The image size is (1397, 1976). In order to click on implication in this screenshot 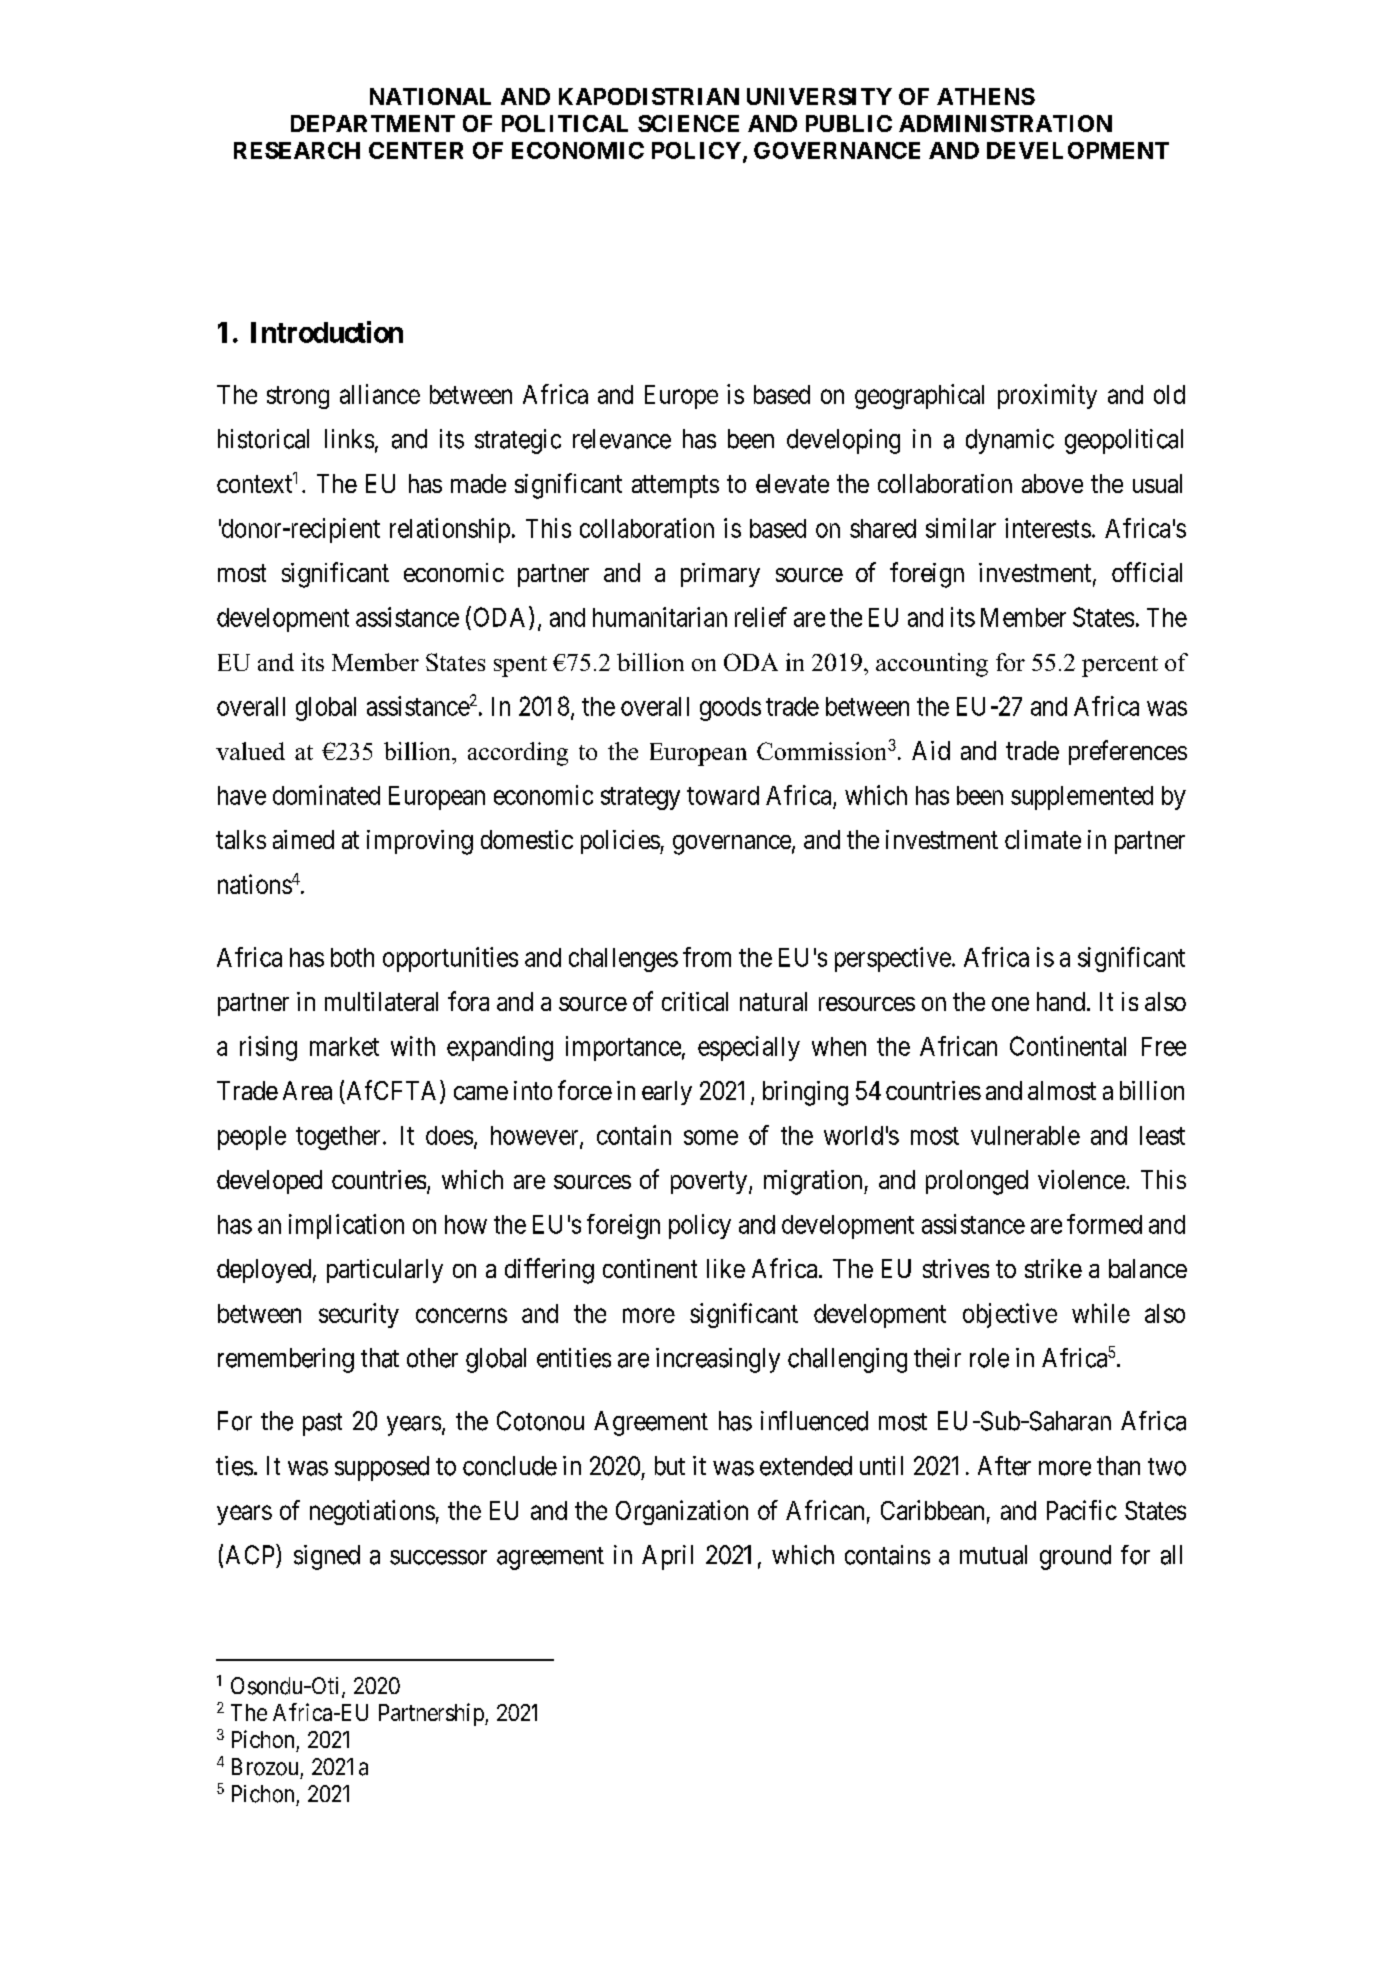, I will do `click(346, 1226)`.
